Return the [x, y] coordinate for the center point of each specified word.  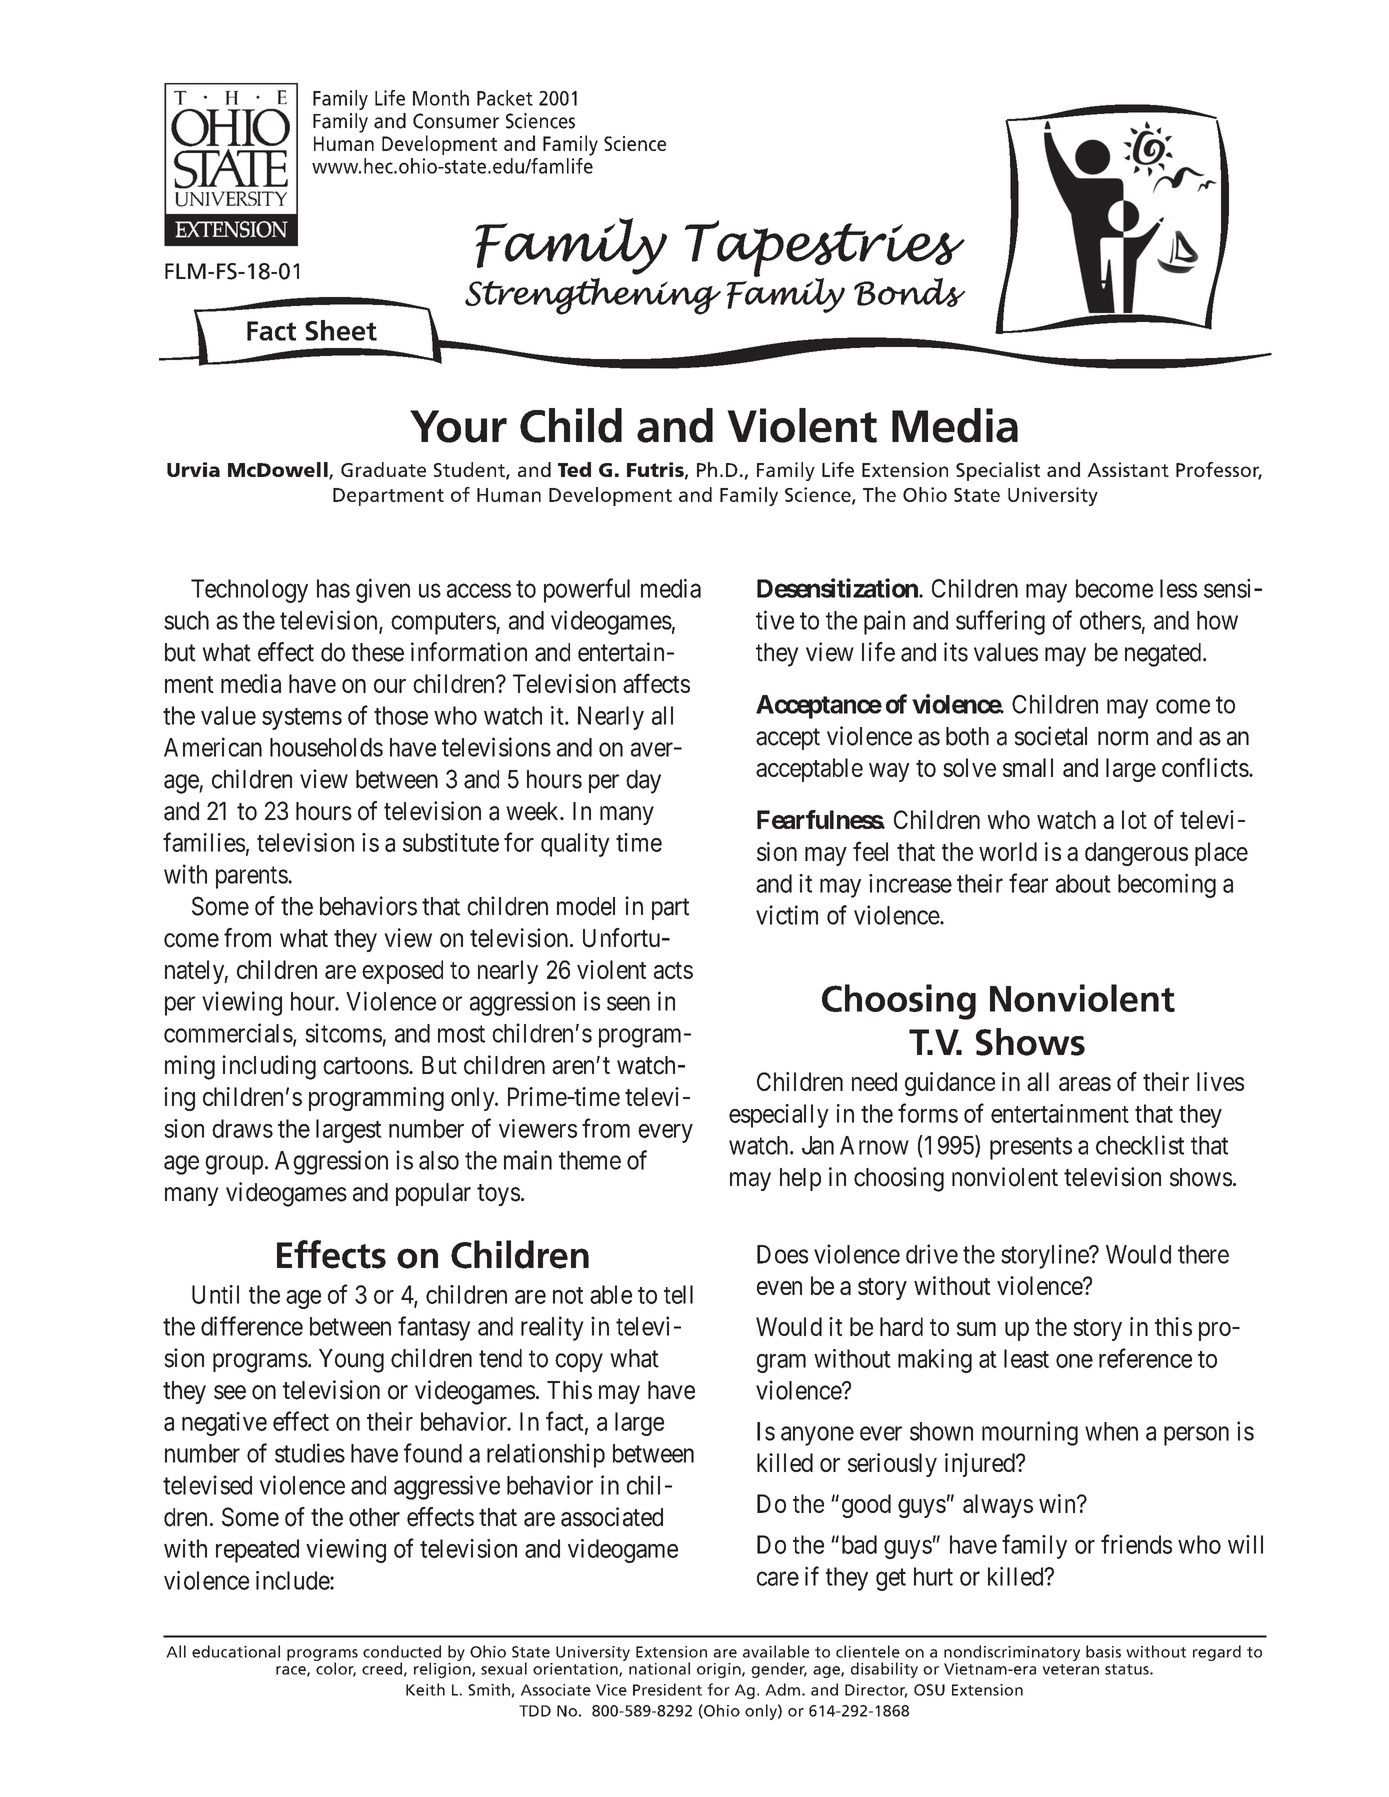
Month [441, 98]
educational [236, 1651]
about [1083, 883]
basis [1103, 1651]
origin [720, 1670]
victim [787, 915]
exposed [402, 972]
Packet [505, 98]
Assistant [1128, 469]
